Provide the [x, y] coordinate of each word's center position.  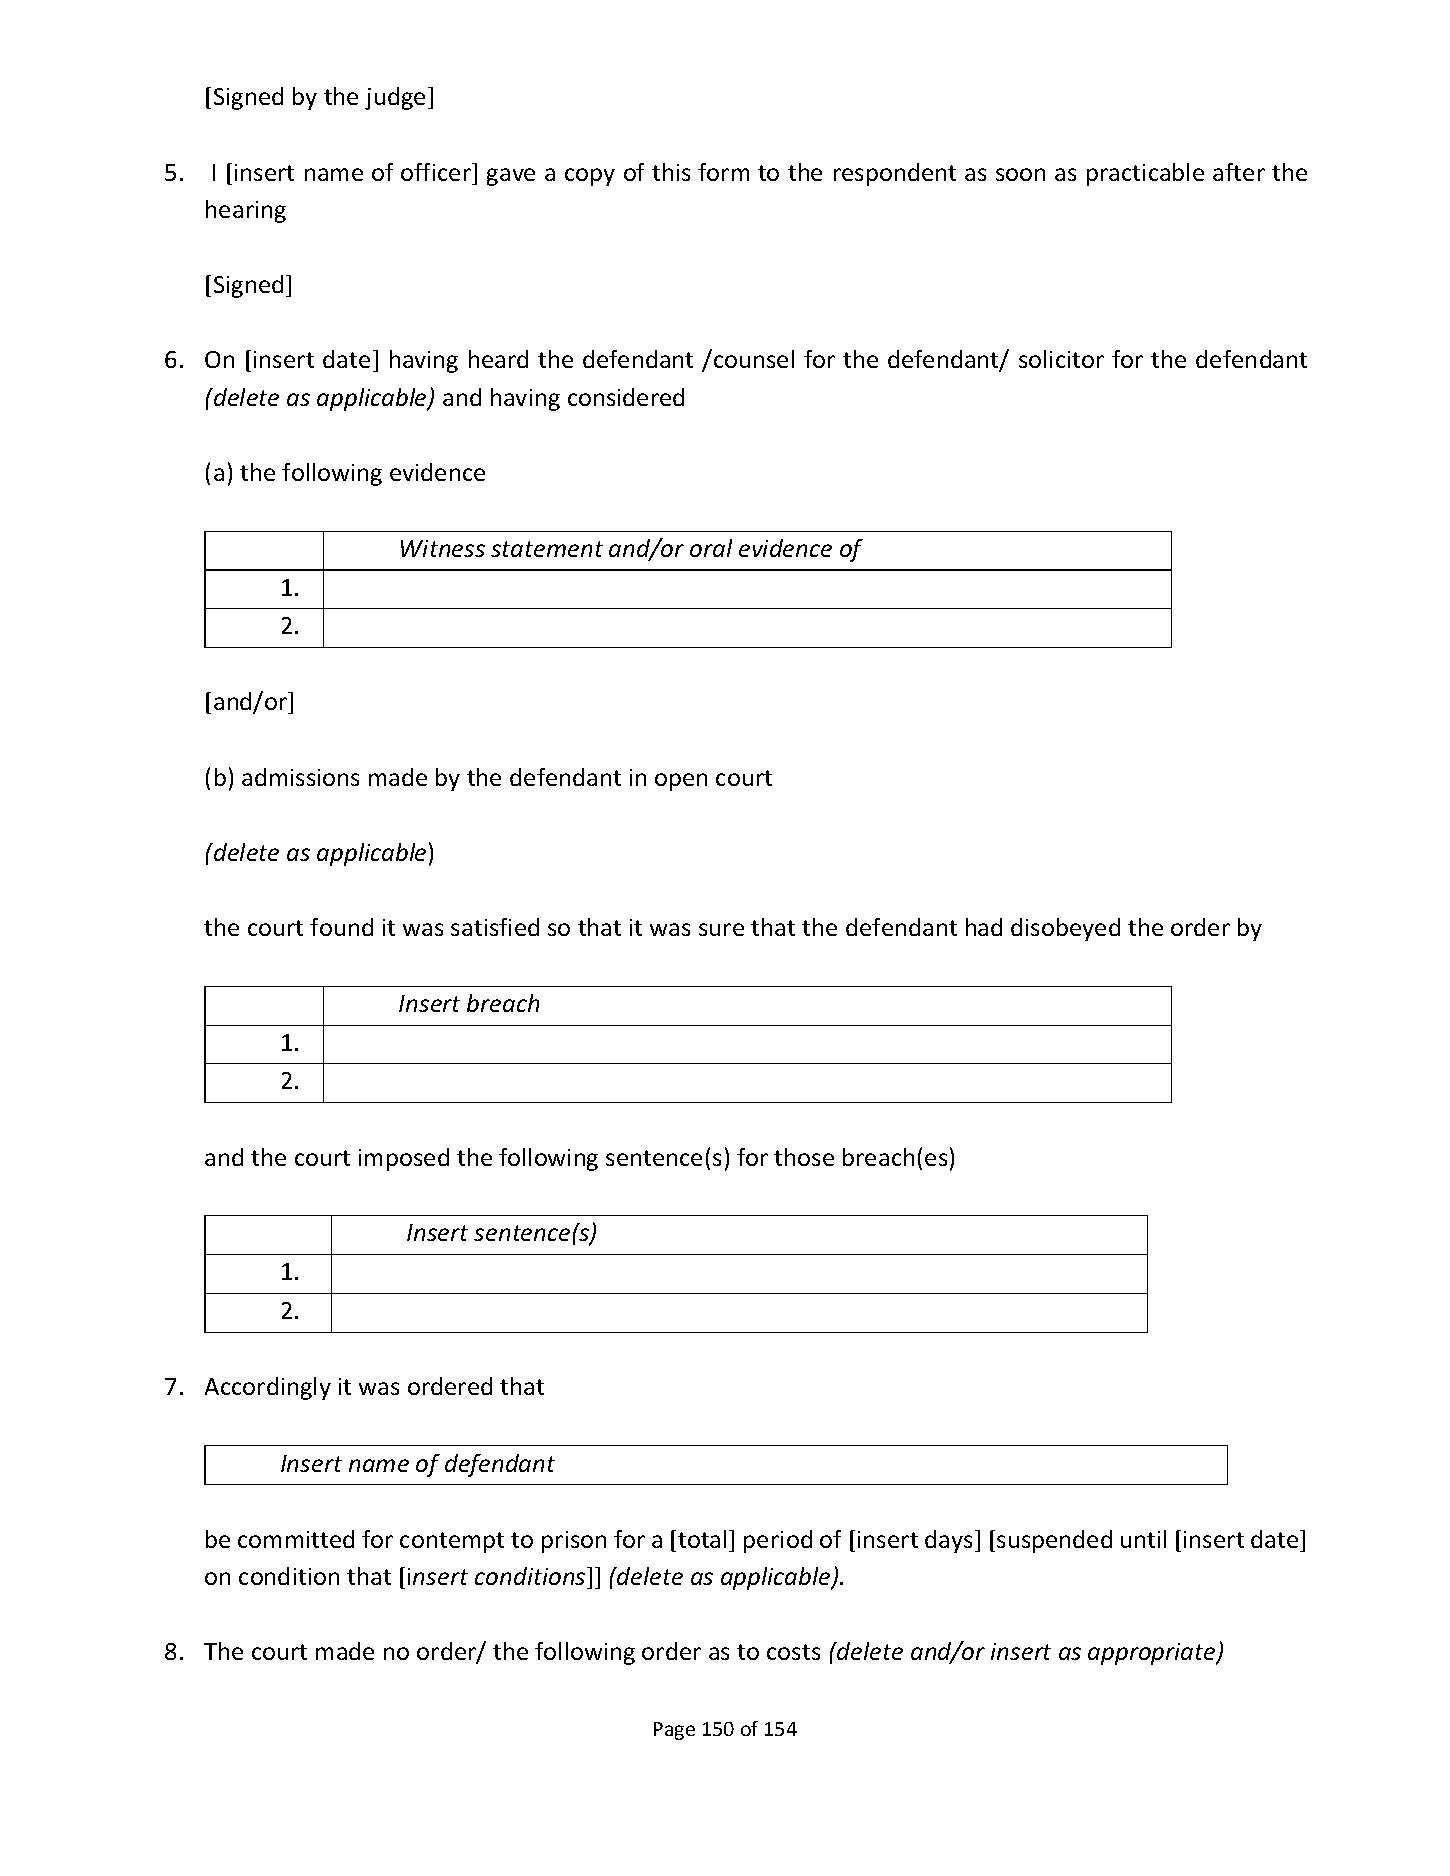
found [341, 927]
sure [721, 929]
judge [395, 98]
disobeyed [1065, 929]
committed [296, 1539]
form [723, 172]
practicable [1145, 174]
